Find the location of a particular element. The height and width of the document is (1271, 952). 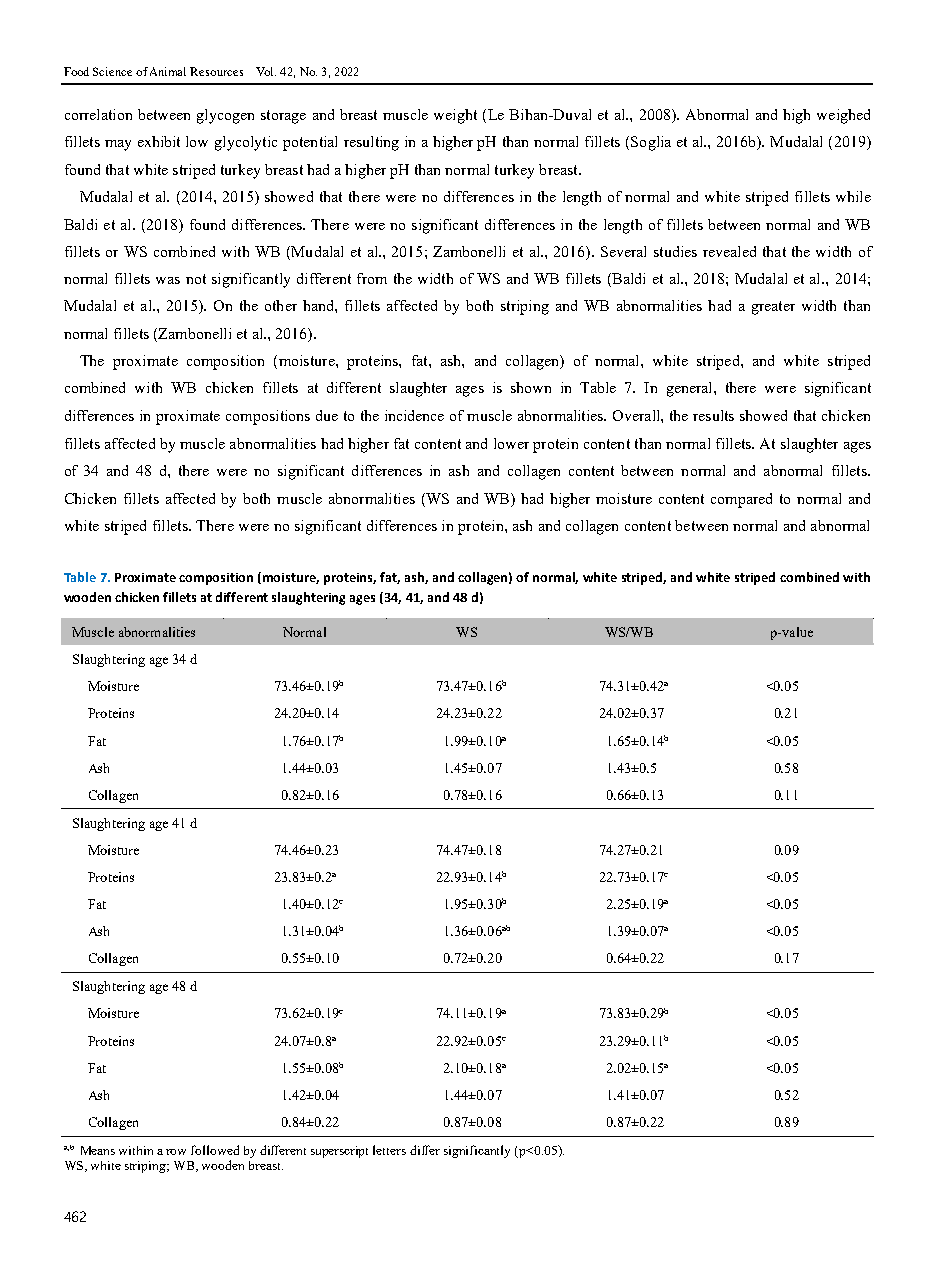

Animal is located at coordinates (168, 71).
